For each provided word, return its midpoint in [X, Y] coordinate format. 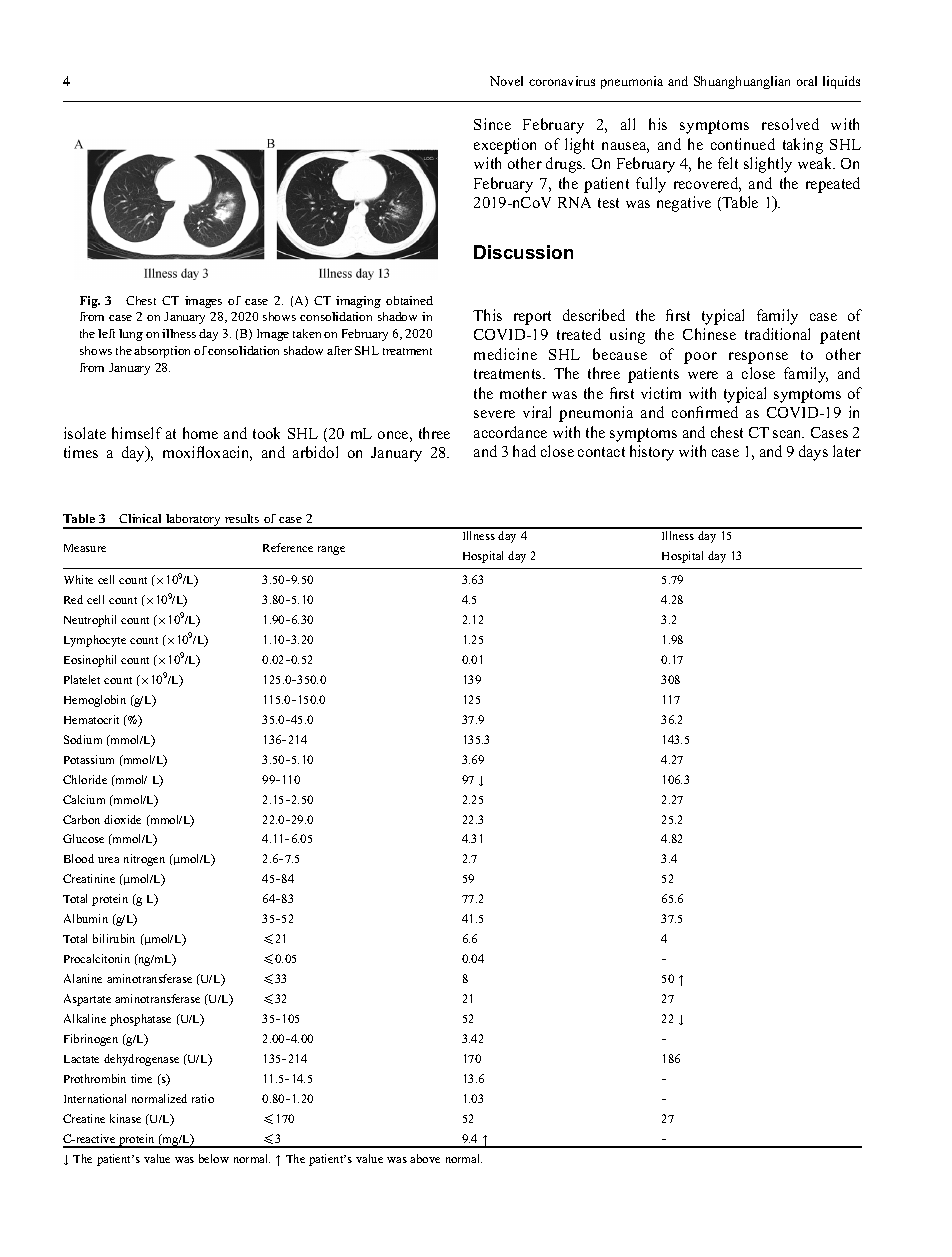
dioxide [122, 819]
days [813, 453]
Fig [90, 302]
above [425, 1158]
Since [492, 124]
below [214, 1158]
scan [788, 434]
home [200, 433]
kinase [125, 1118]
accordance [510, 432]
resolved [790, 124]
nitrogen [144, 860]
